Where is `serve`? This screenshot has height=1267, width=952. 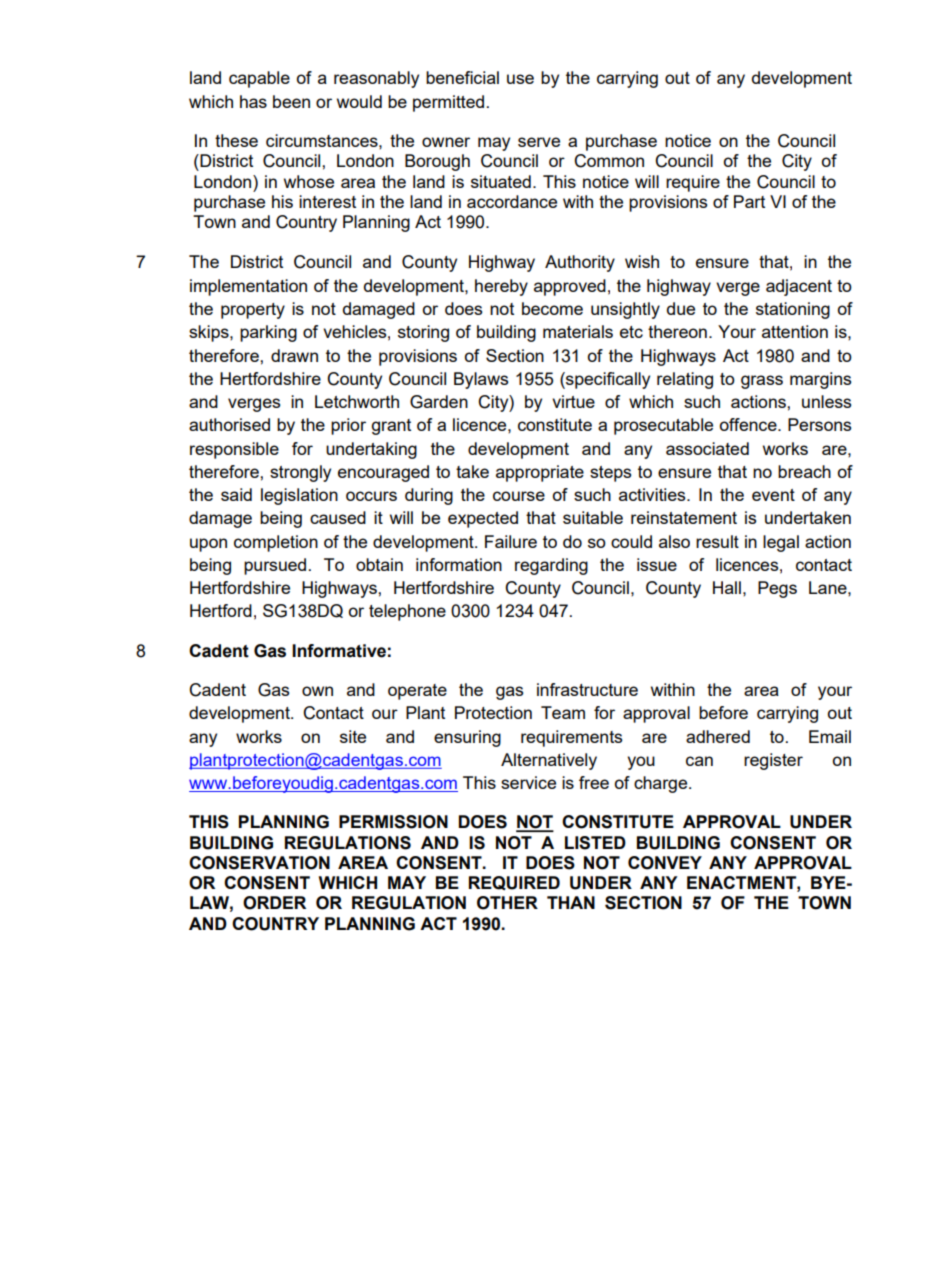 serve is located at coordinates (539, 142).
